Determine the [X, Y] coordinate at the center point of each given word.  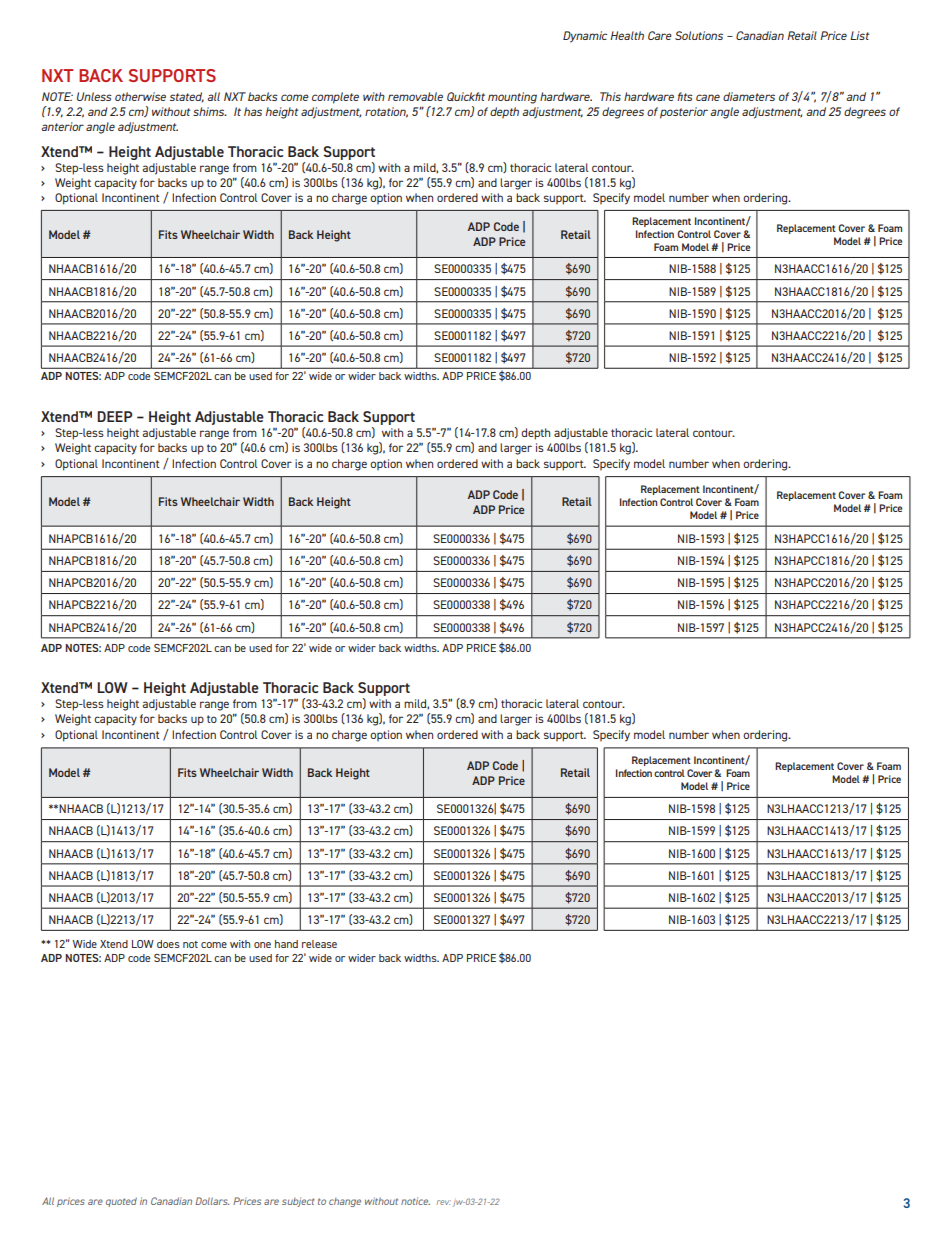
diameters [749, 96]
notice [415, 1201]
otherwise [140, 96]
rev [444, 1202]
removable [415, 96]
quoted [121, 1202]
